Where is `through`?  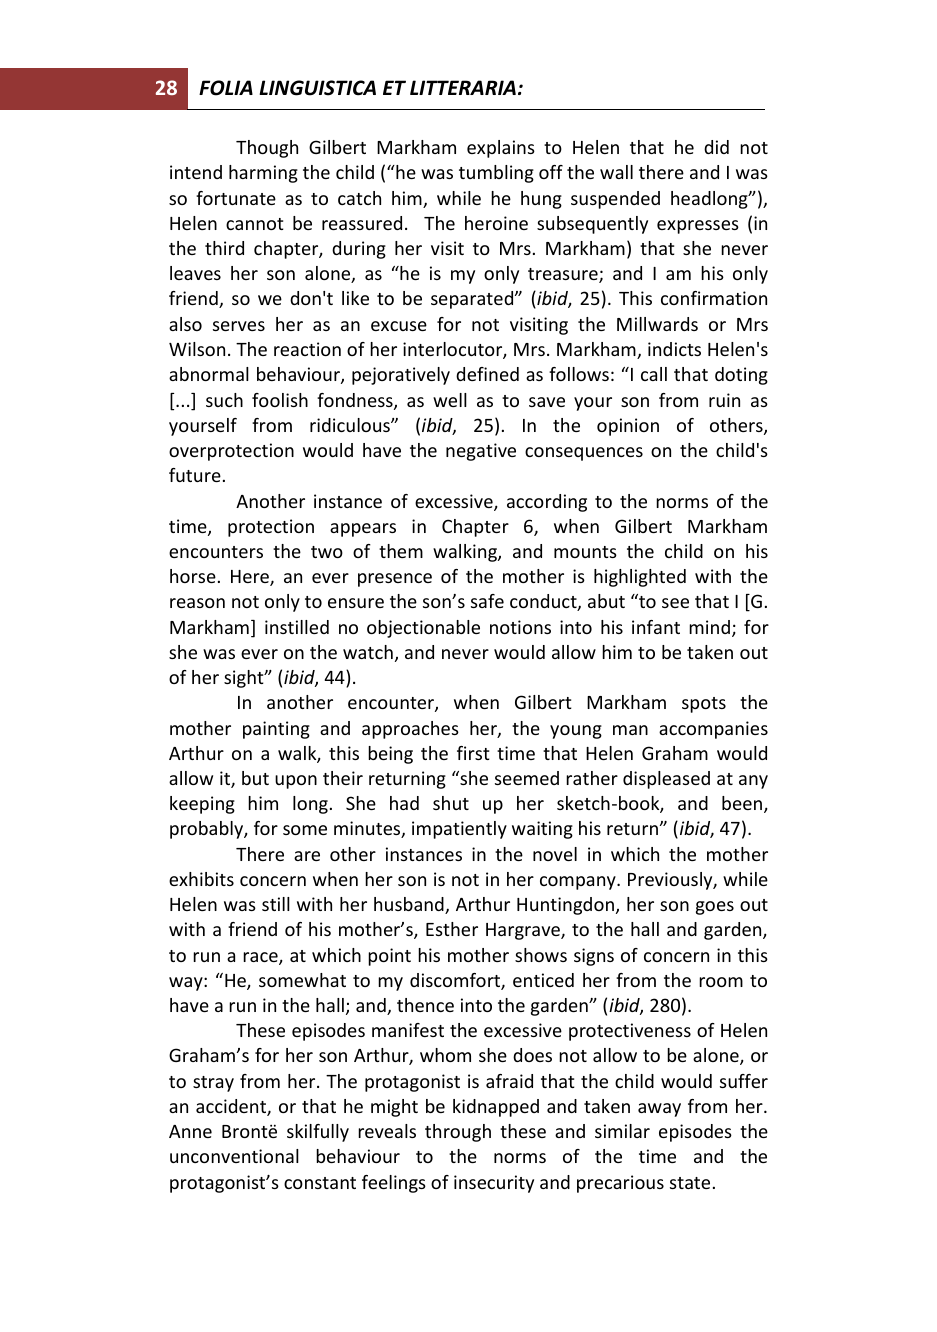 through is located at coordinates (458, 1133).
